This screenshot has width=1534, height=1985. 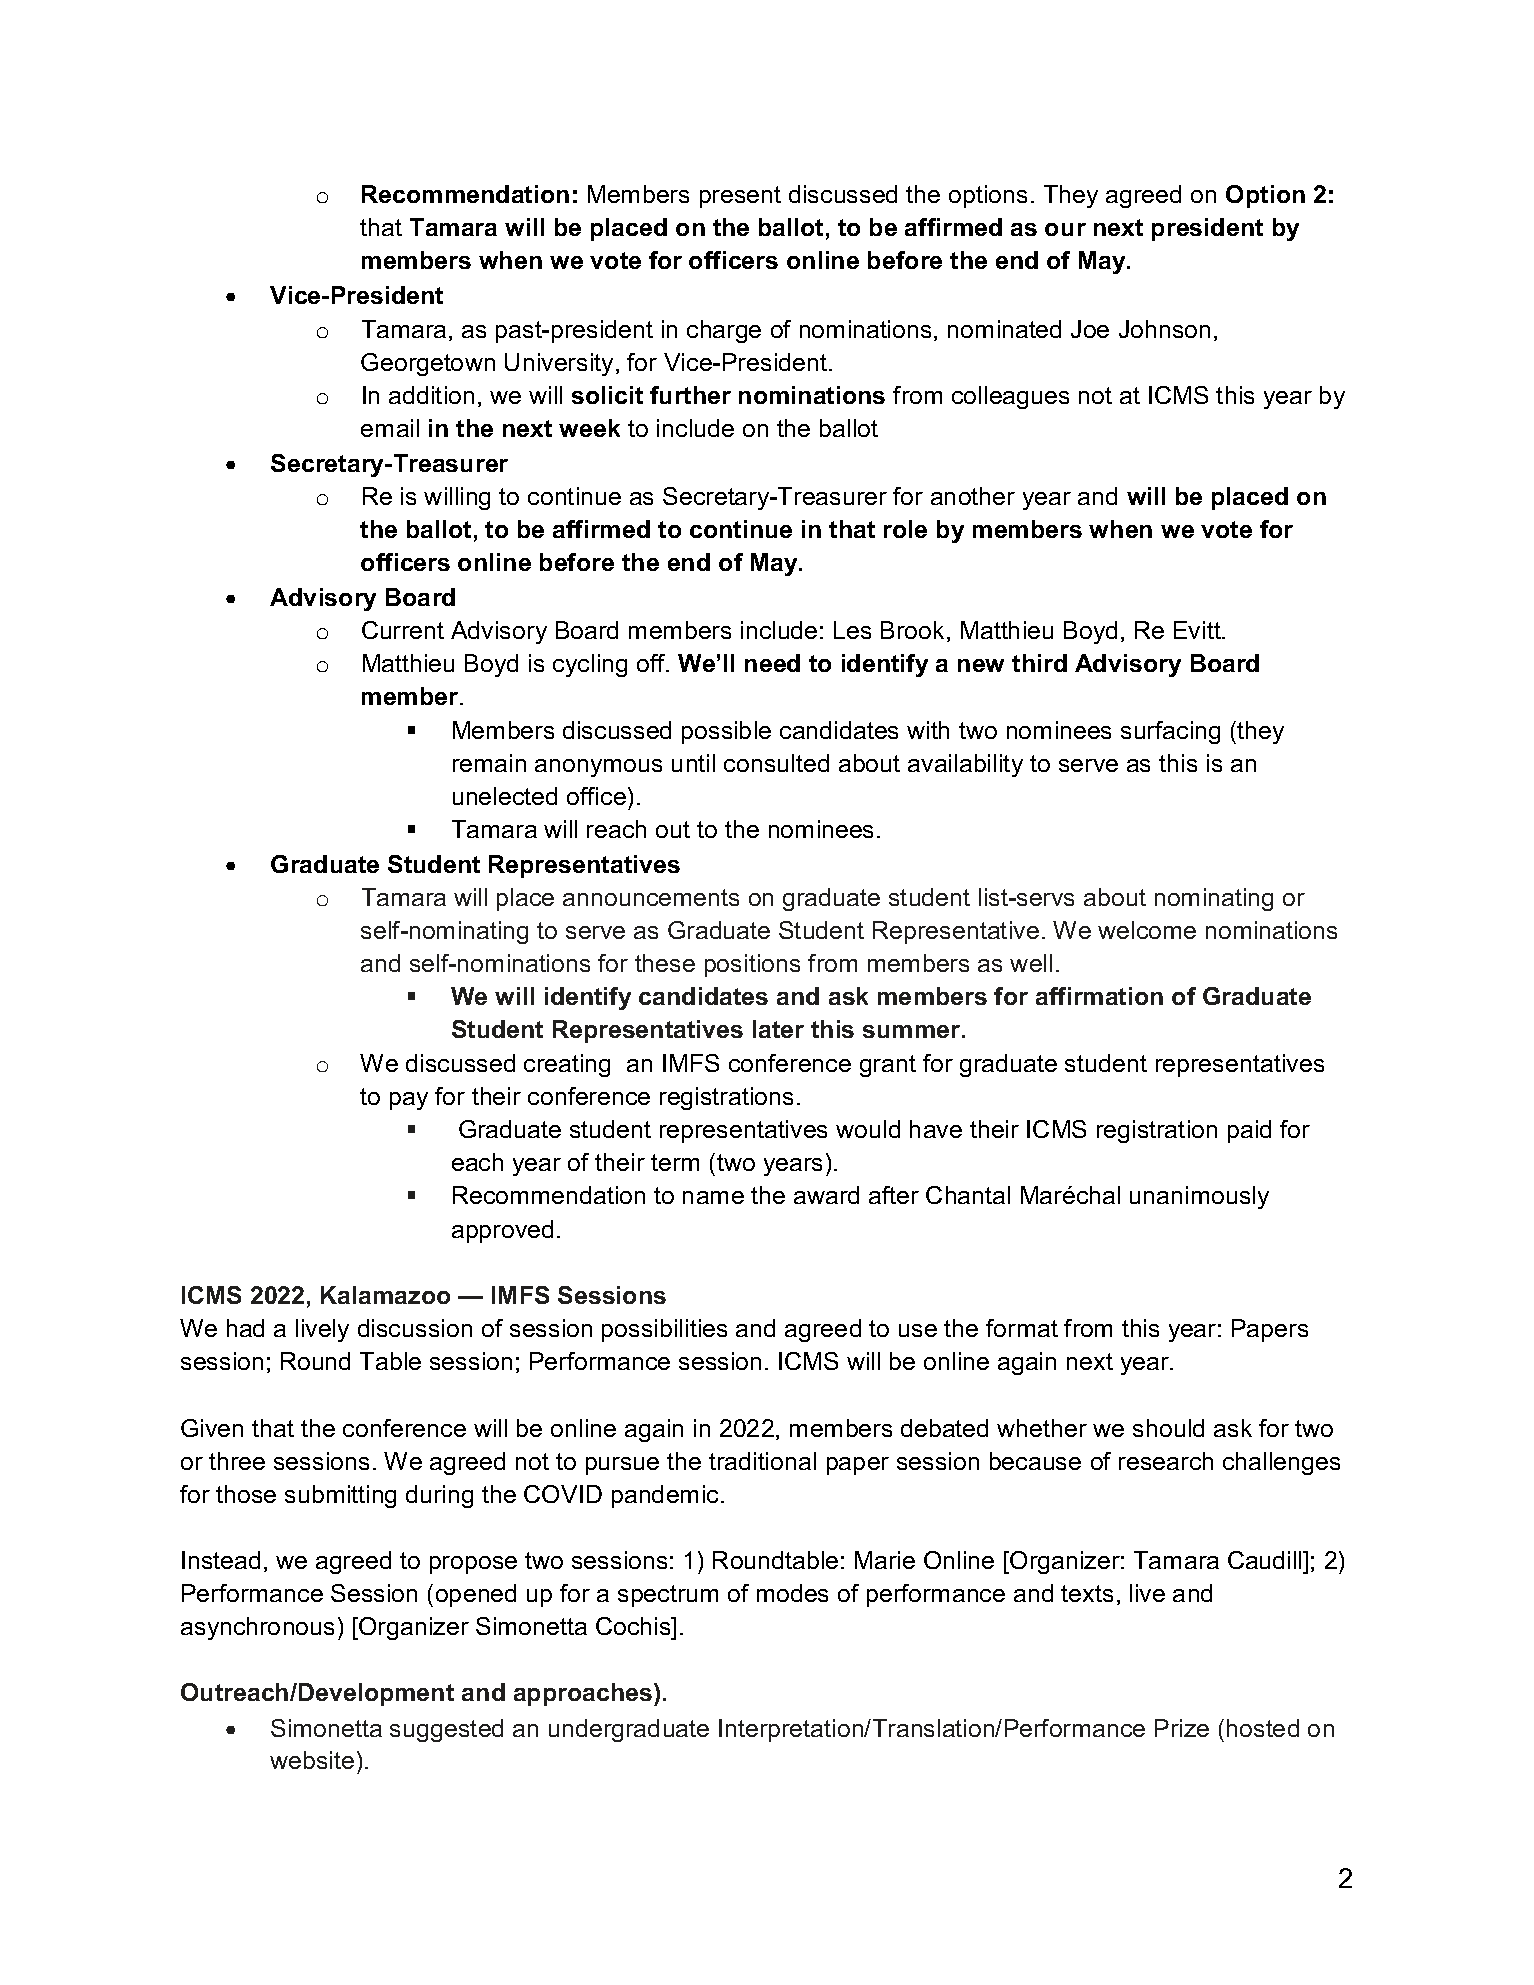 I want to click on charge, so click(x=724, y=331).
